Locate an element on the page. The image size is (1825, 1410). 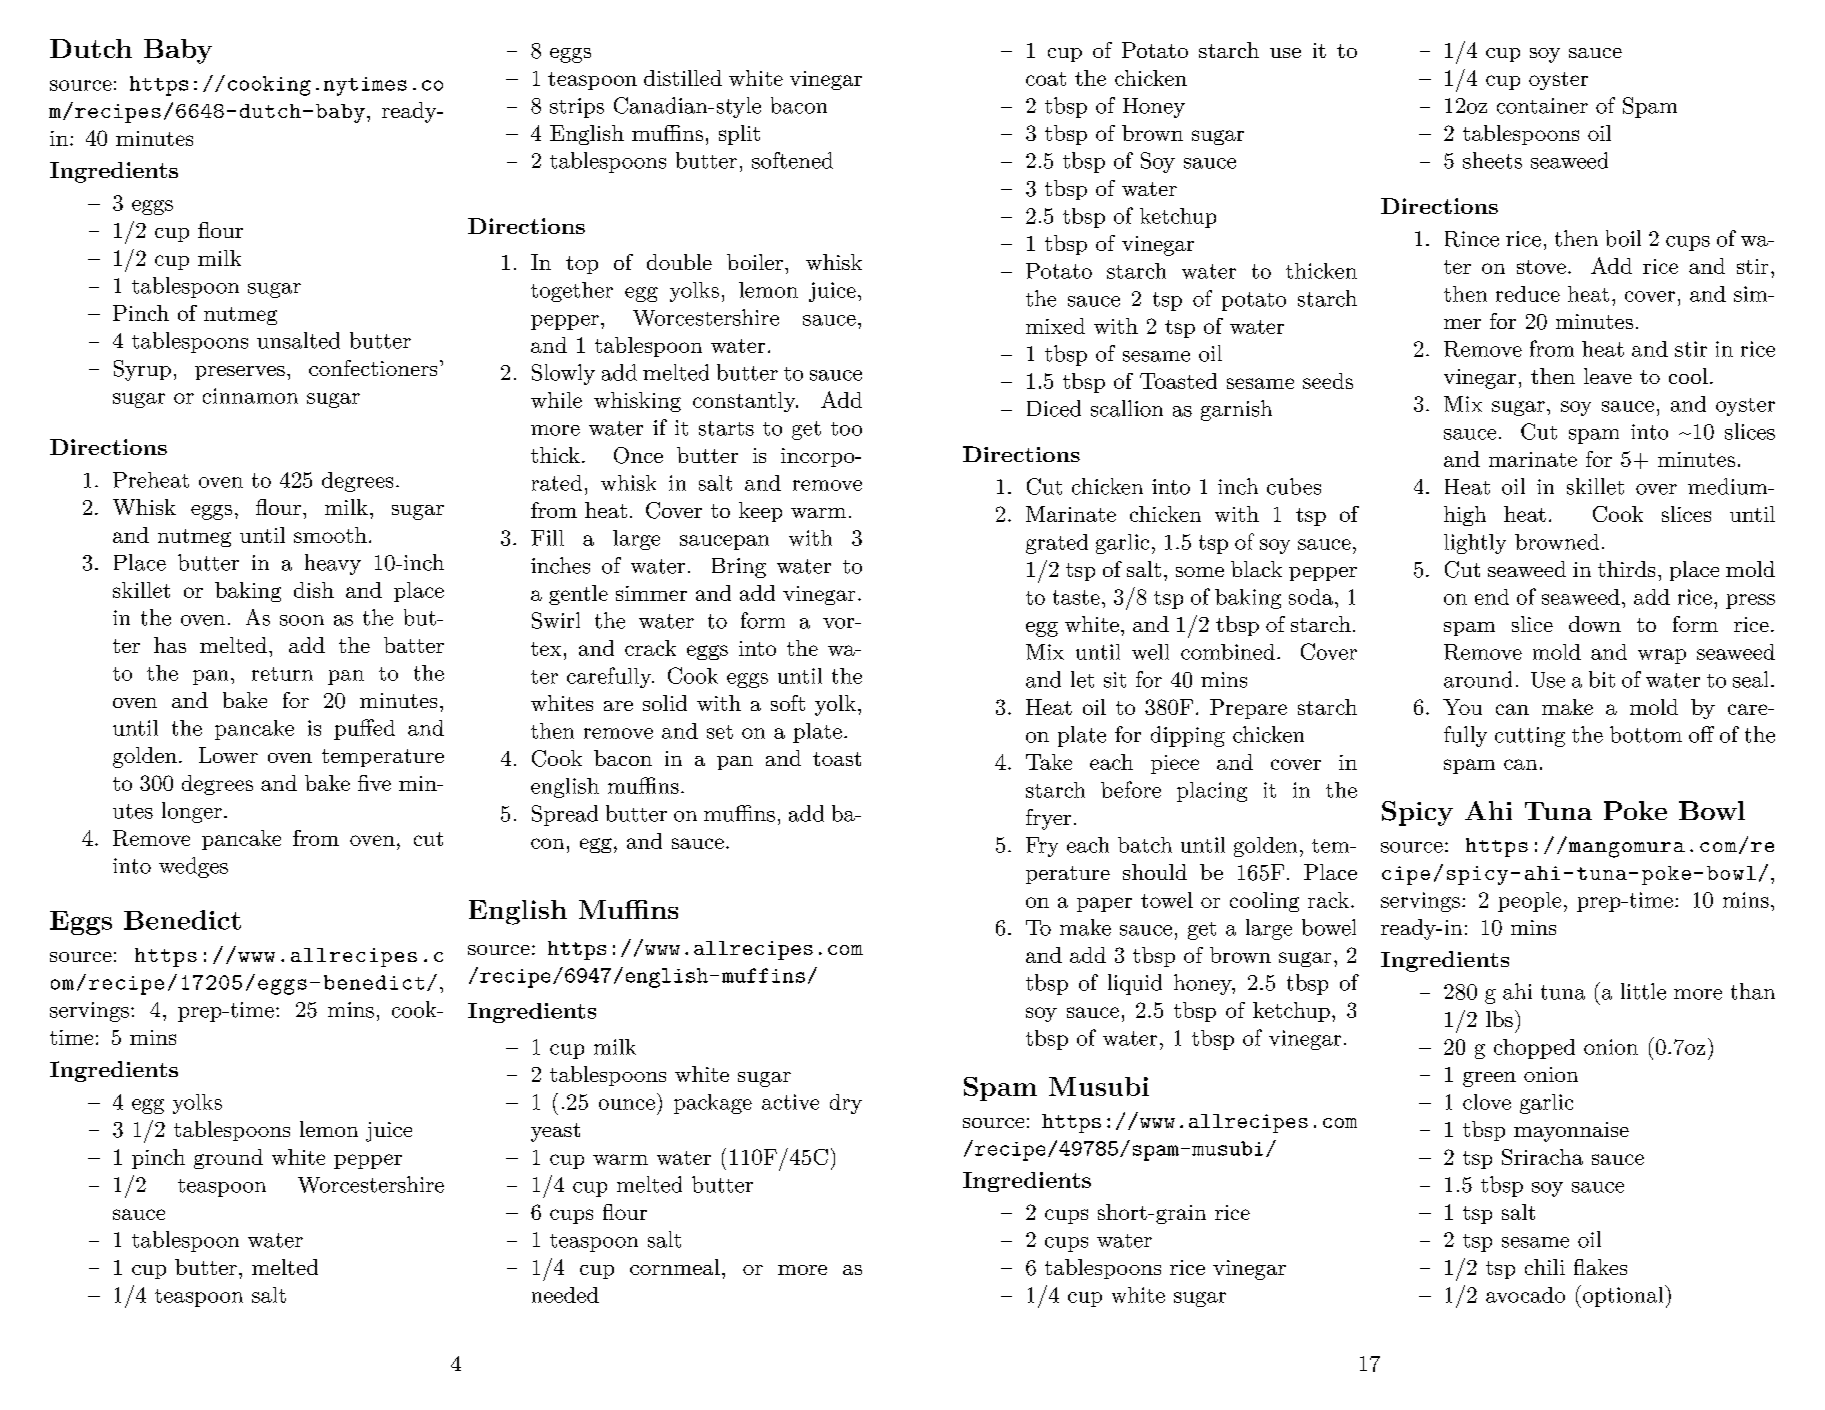
too is located at coordinates (846, 429).
